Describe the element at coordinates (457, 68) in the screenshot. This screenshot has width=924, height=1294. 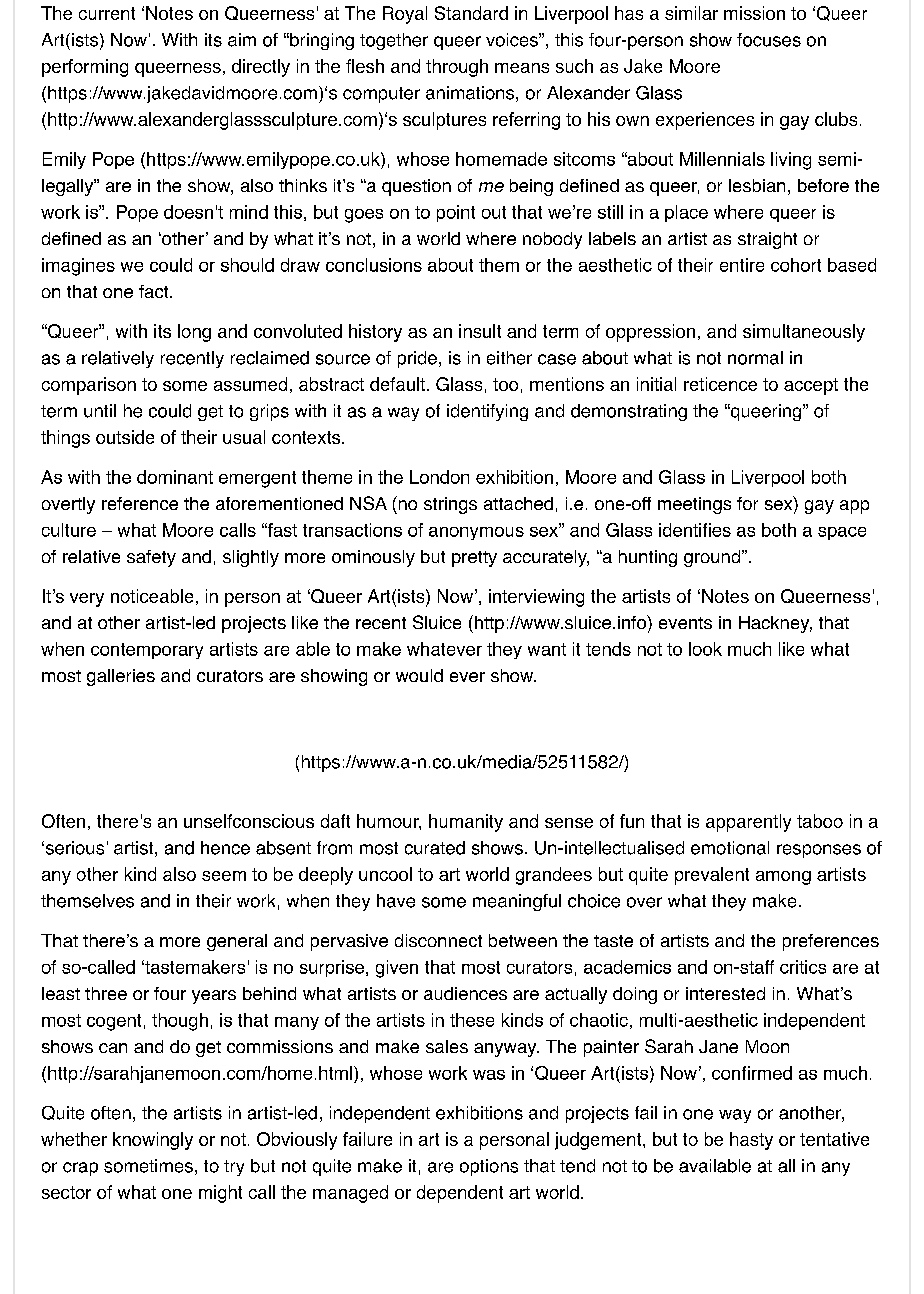
I see `through` at that location.
